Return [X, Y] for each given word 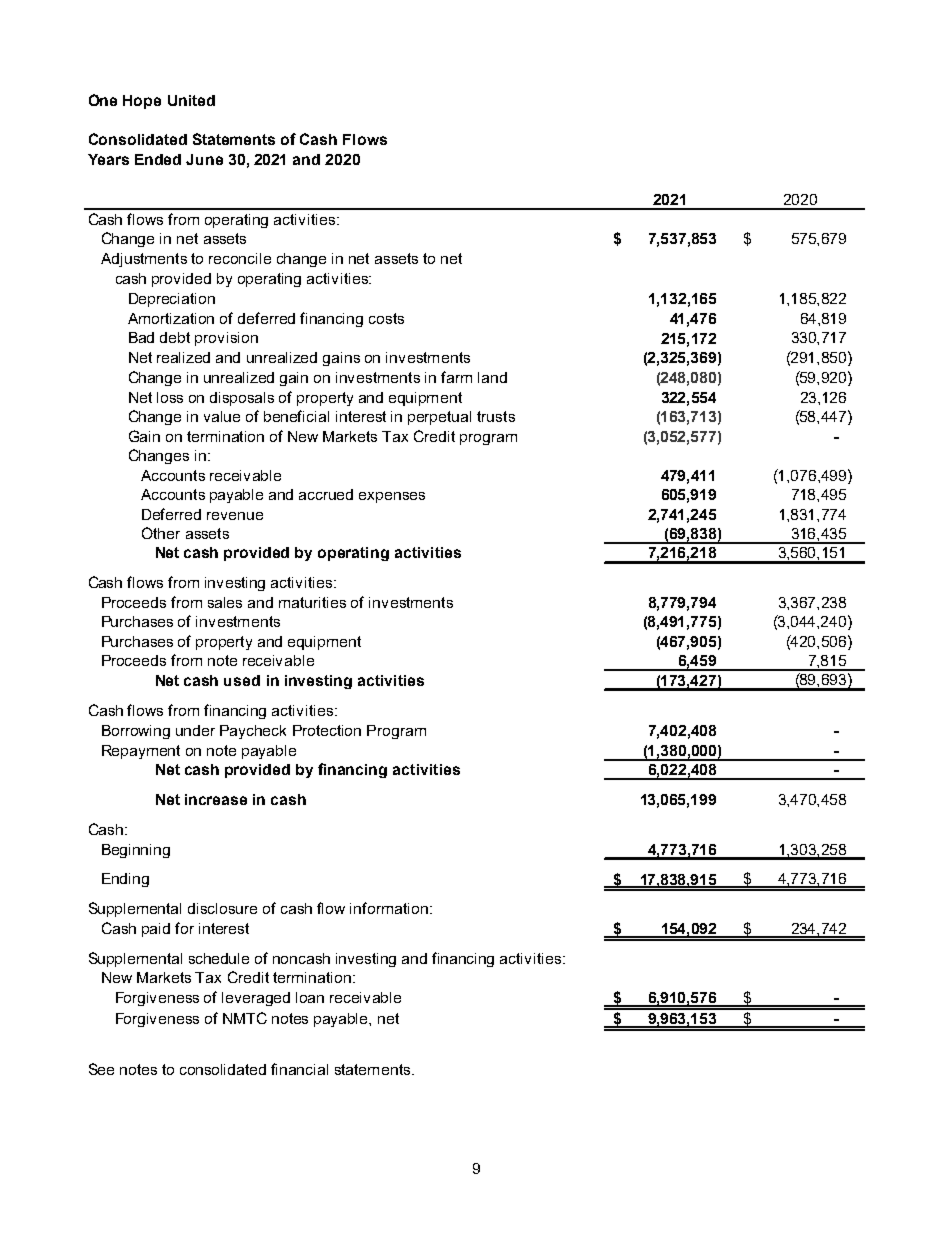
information [389, 908]
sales [225, 602]
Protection [327, 730]
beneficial [296, 416]
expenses [392, 497]
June [204, 159]
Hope [142, 102]
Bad [141, 337]
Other [161, 533]
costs [386, 318]
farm [456, 377]
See [101, 1069]
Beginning [136, 851]
